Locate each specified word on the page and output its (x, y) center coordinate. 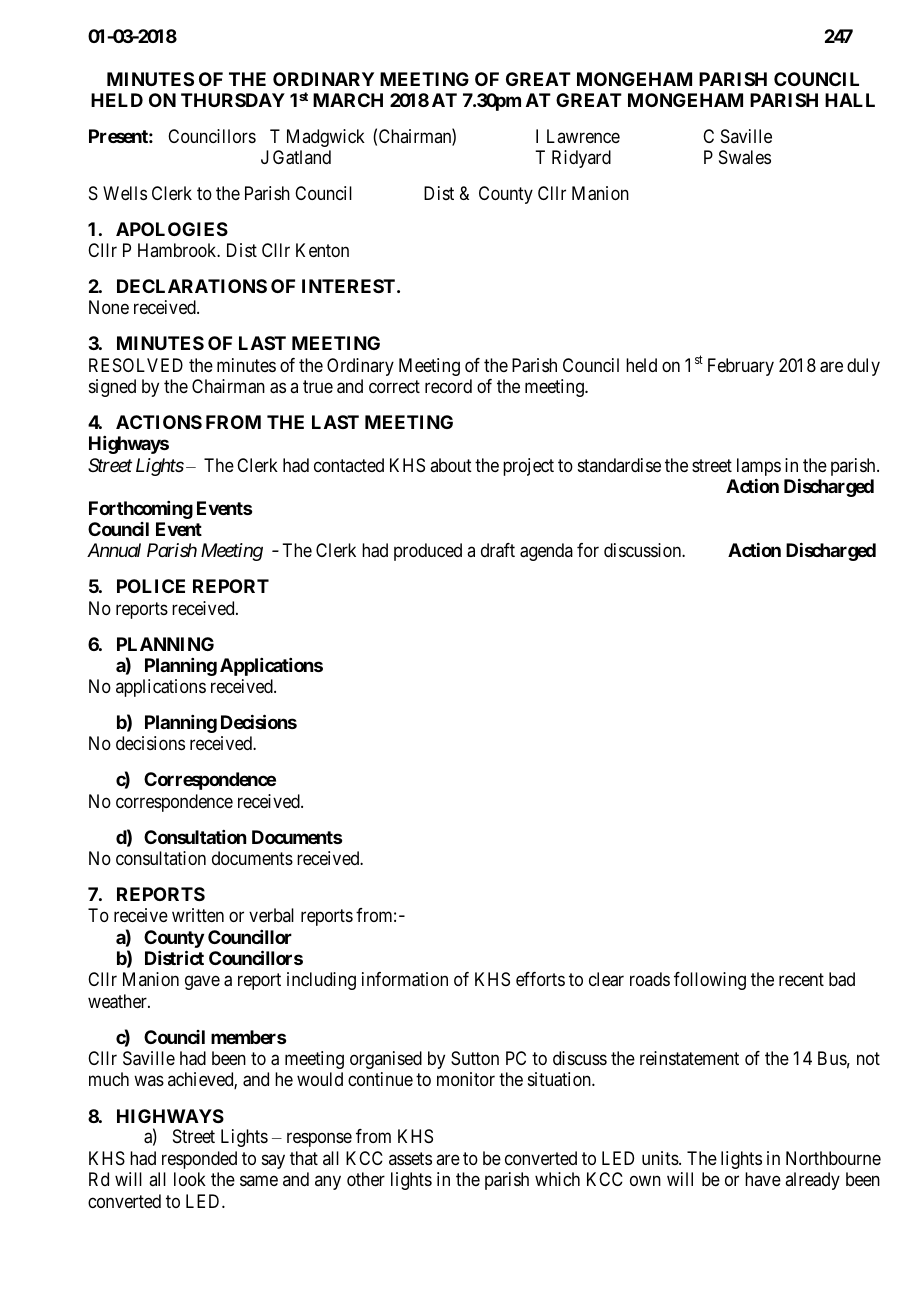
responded (199, 1160)
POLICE (151, 586)
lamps (759, 467)
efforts (540, 979)
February (741, 367)
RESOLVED (136, 365)
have (763, 1179)
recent (801, 979)
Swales (745, 157)
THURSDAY (233, 100)
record (448, 386)
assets (410, 1158)
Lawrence (583, 136)
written (198, 915)
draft (498, 550)
